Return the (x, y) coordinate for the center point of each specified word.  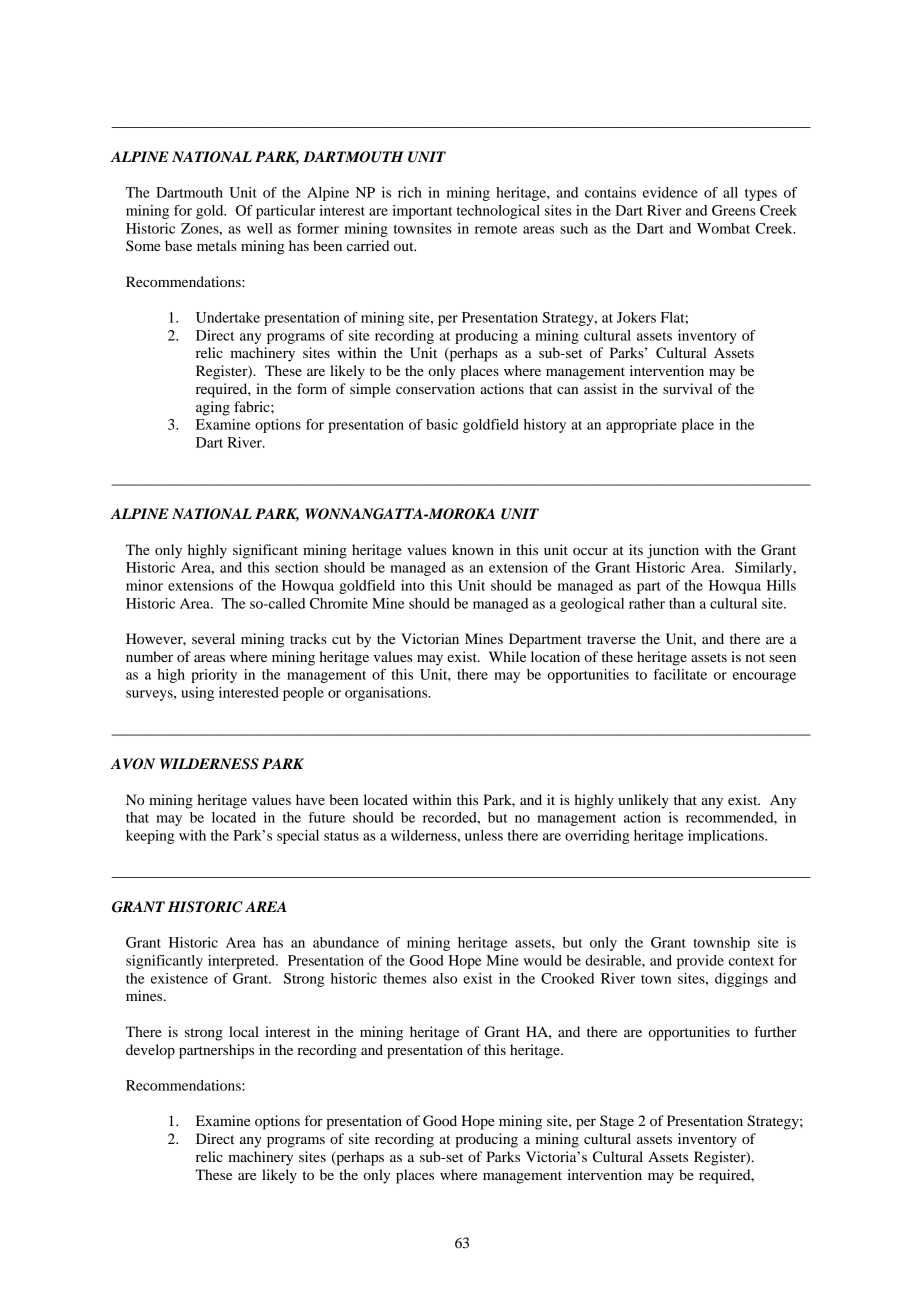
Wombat (723, 228)
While (507, 656)
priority (214, 676)
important (422, 212)
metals (217, 245)
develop (150, 1051)
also (445, 978)
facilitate (680, 674)
